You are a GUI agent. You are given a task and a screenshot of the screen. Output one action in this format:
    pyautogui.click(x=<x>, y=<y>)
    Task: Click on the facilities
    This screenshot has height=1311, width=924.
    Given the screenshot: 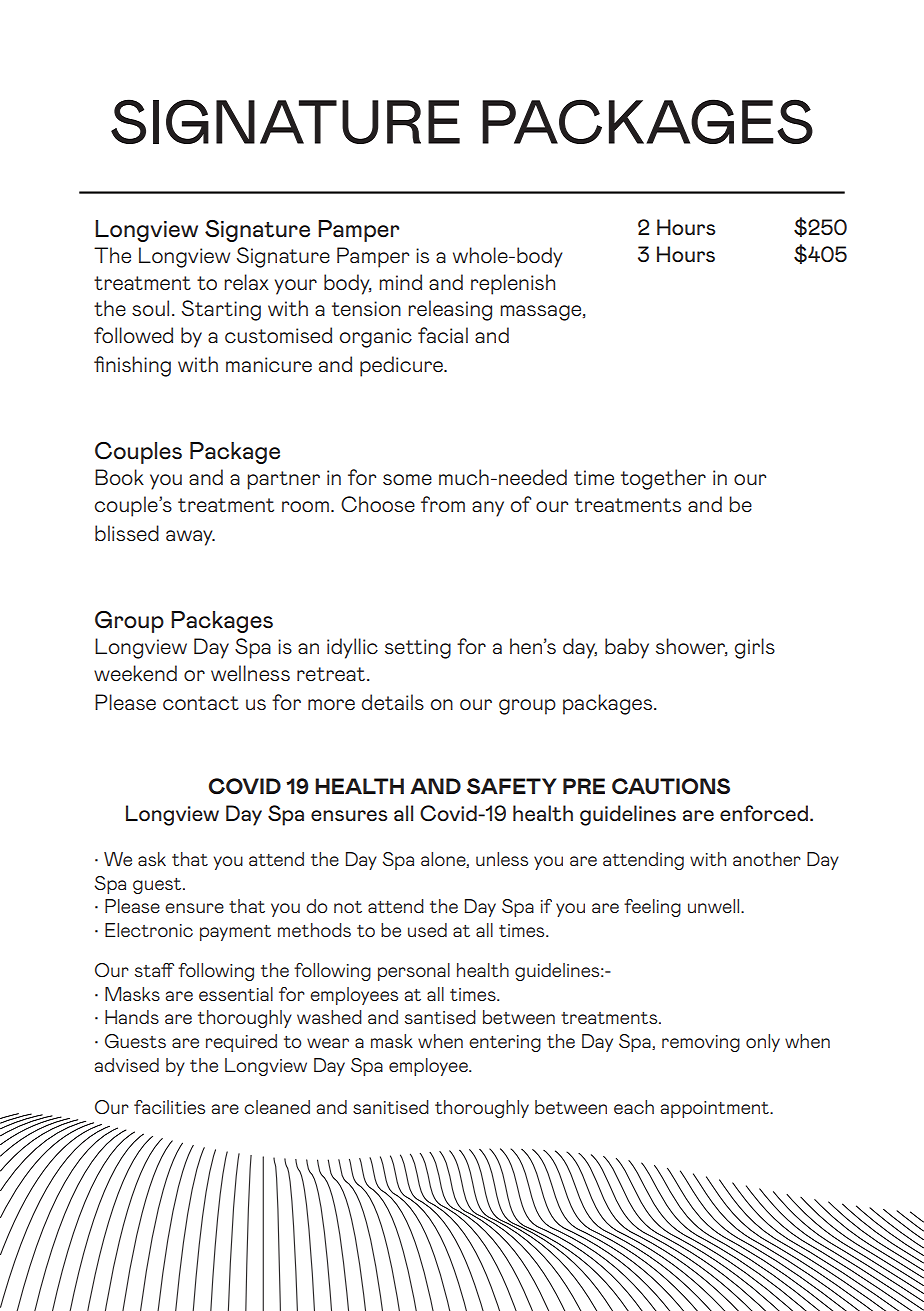 What is the action you would take?
    pyautogui.click(x=169, y=1107)
